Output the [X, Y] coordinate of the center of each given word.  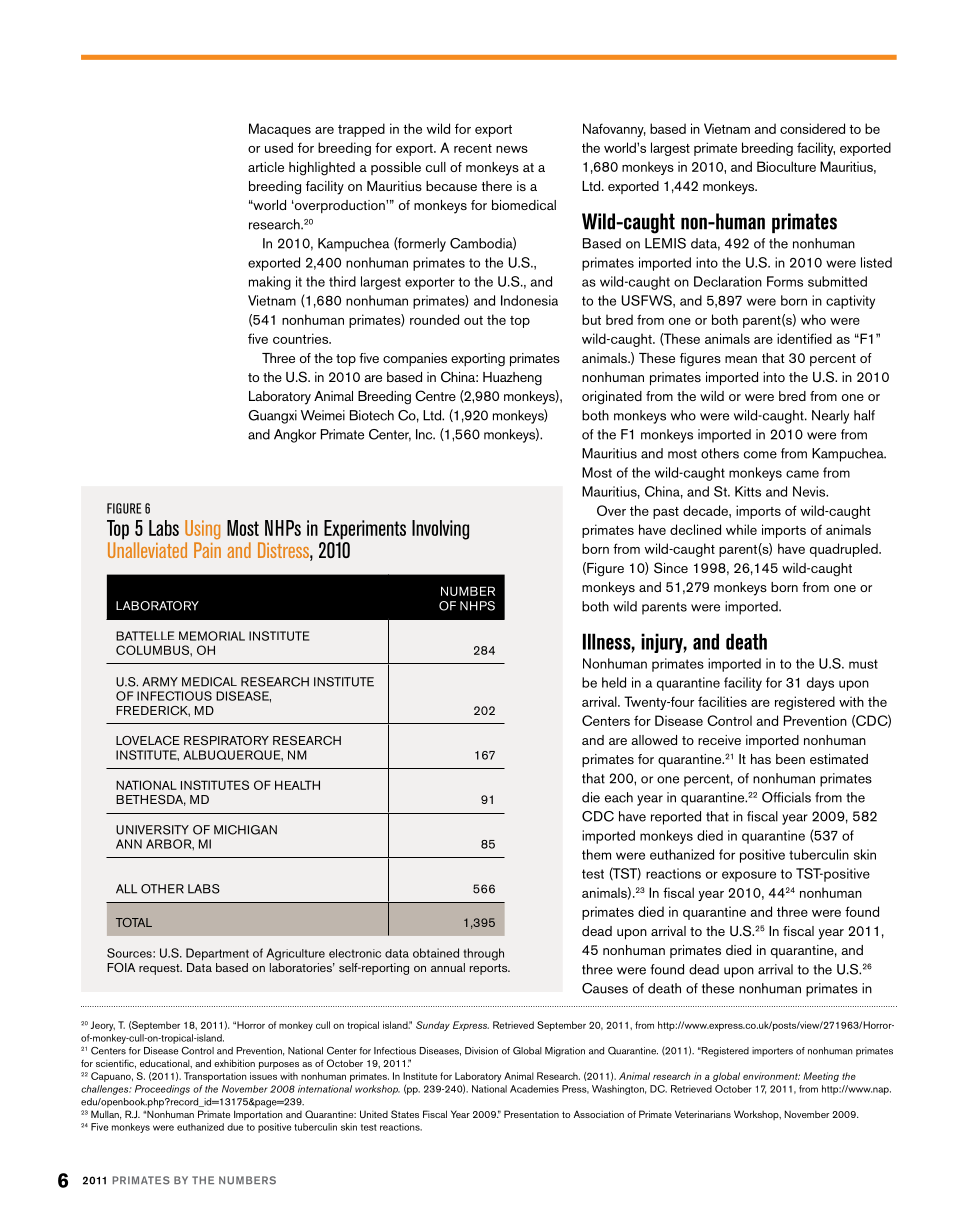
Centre [435, 396]
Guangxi [272, 417]
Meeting [821, 1077]
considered [812, 128]
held [614, 682]
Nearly [830, 417]
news [512, 149]
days [820, 684]
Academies [534, 1089]
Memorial [212, 636]
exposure [749, 876]
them [596, 854]
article [266, 167]
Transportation [215, 1077]
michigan [245, 830]
